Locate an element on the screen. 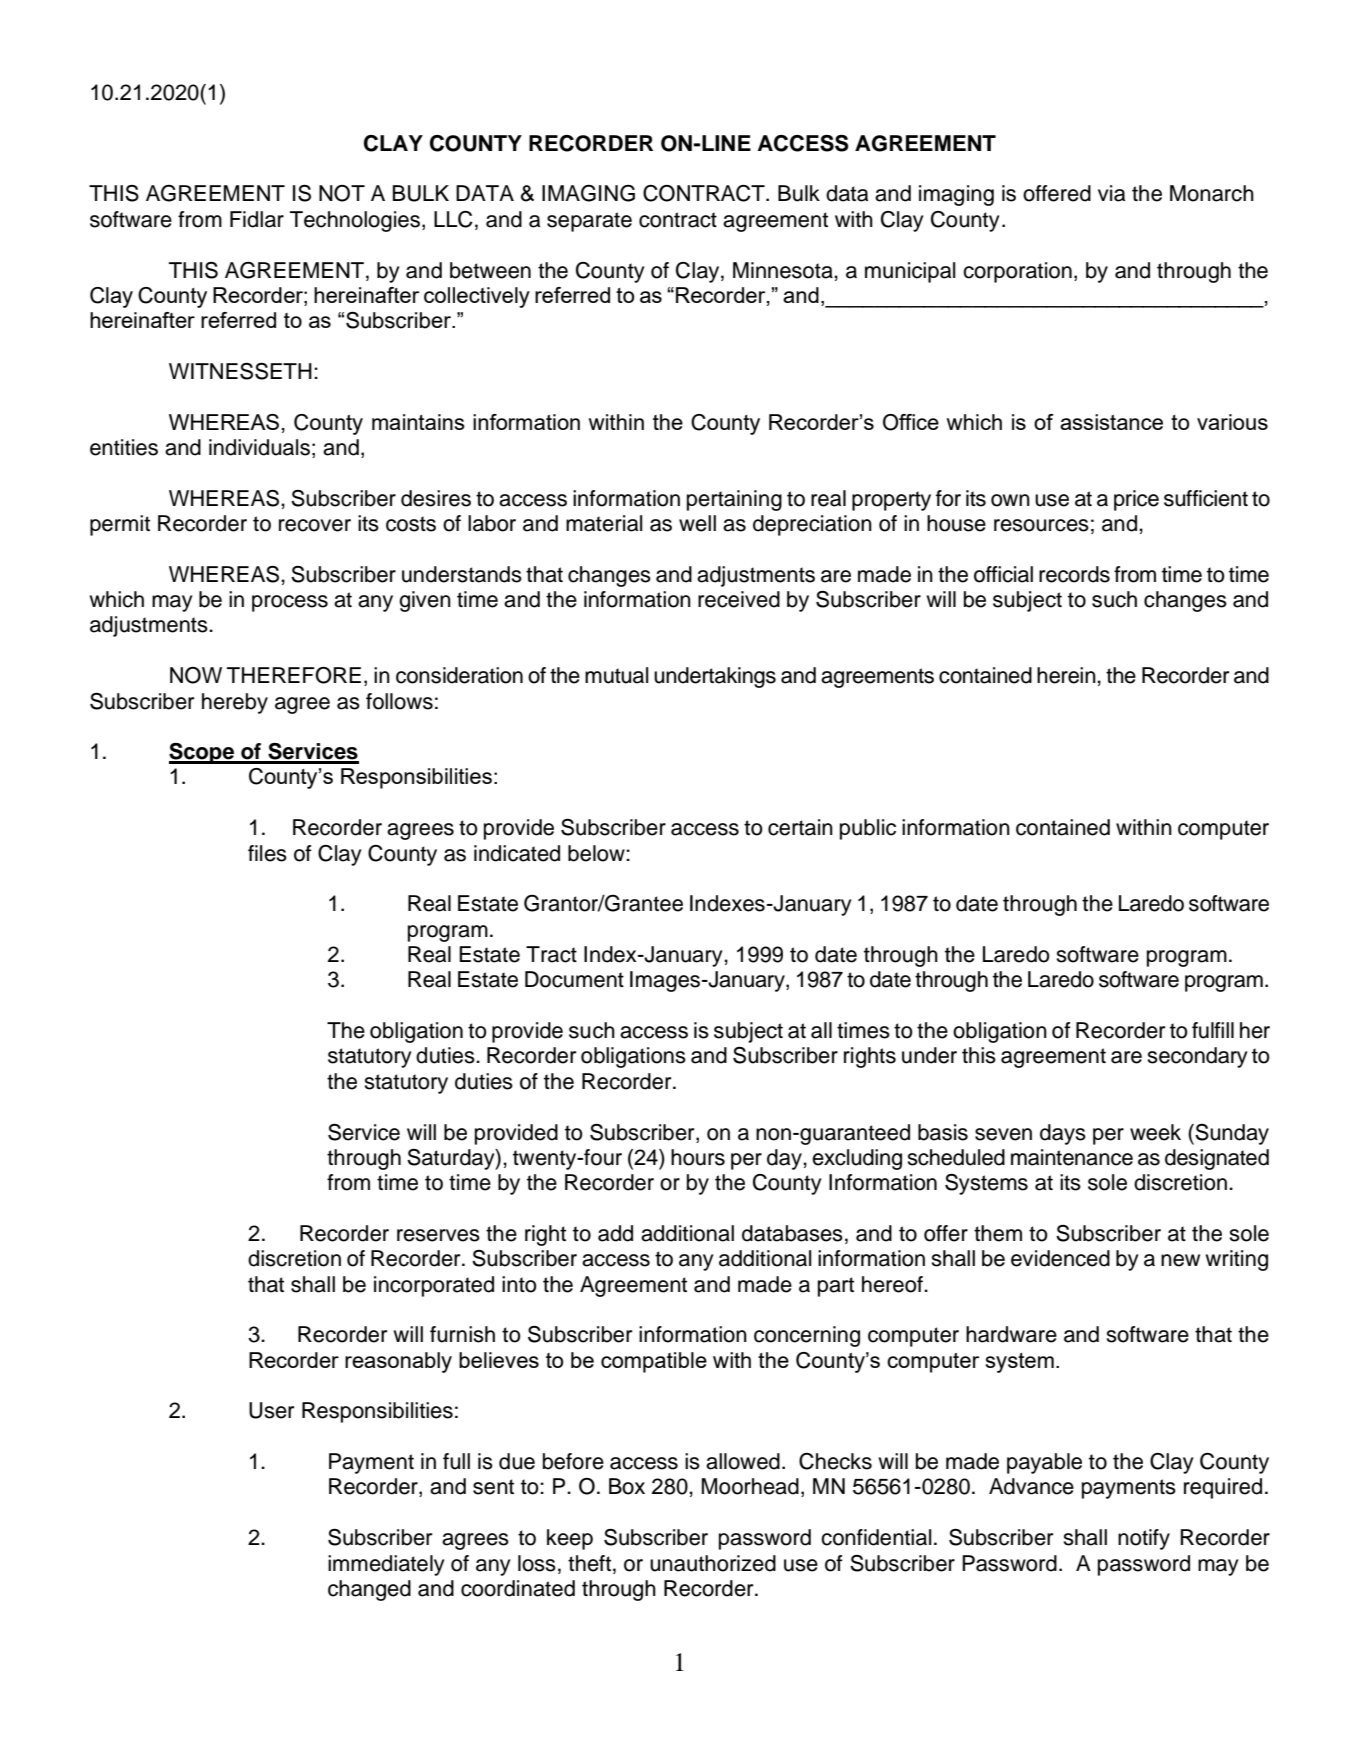 This screenshot has width=1349, height=1746. unauthorized is located at coordinates (713, 1563).
